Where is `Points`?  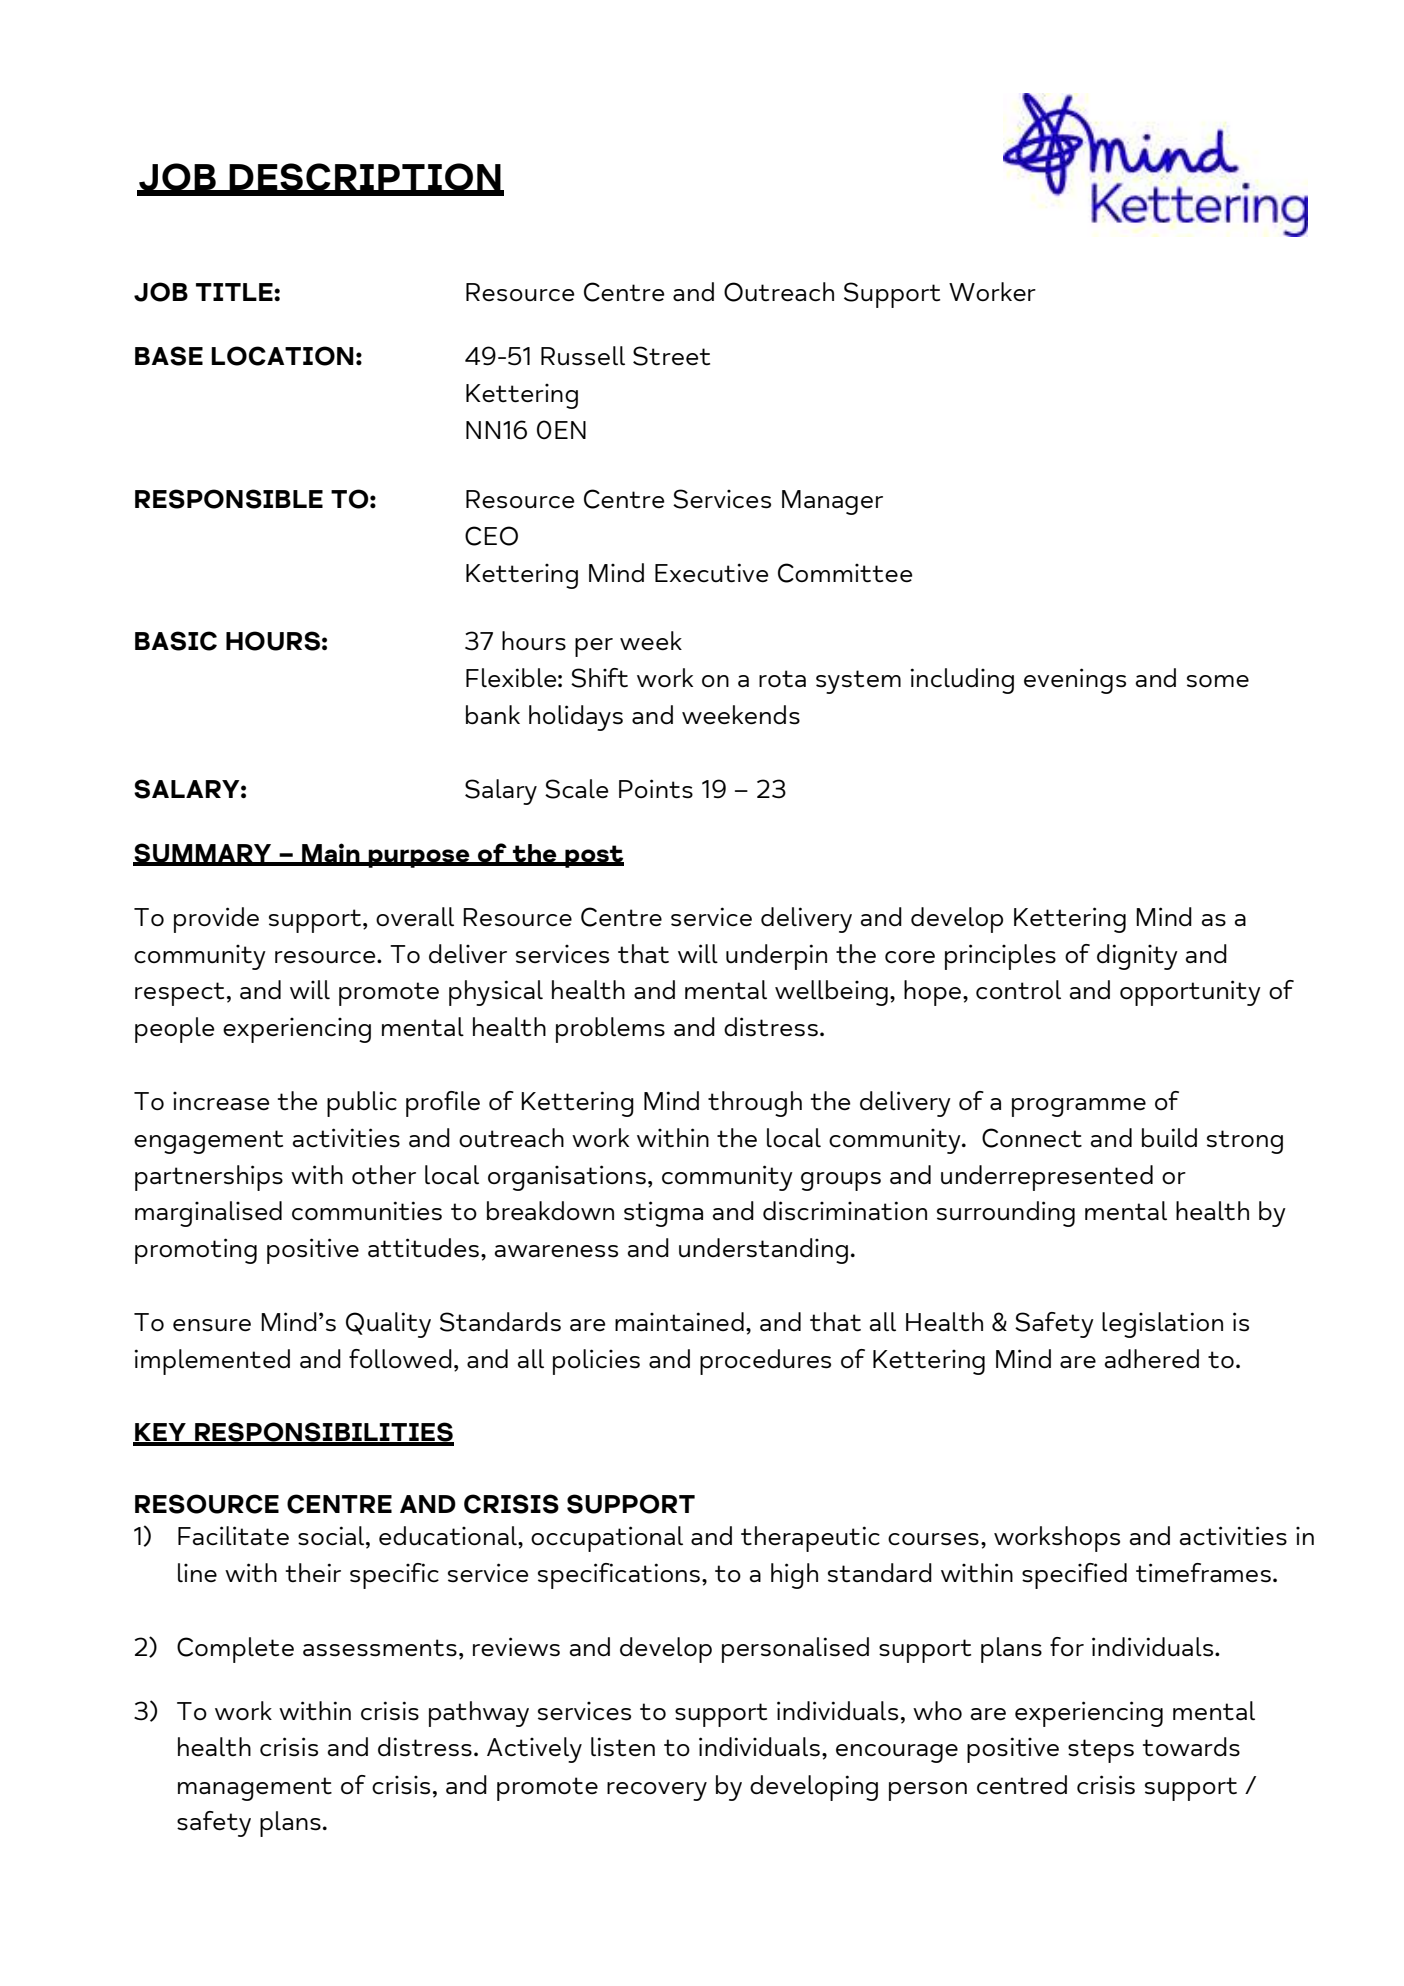 Points is located at coordinates (656, 789).
